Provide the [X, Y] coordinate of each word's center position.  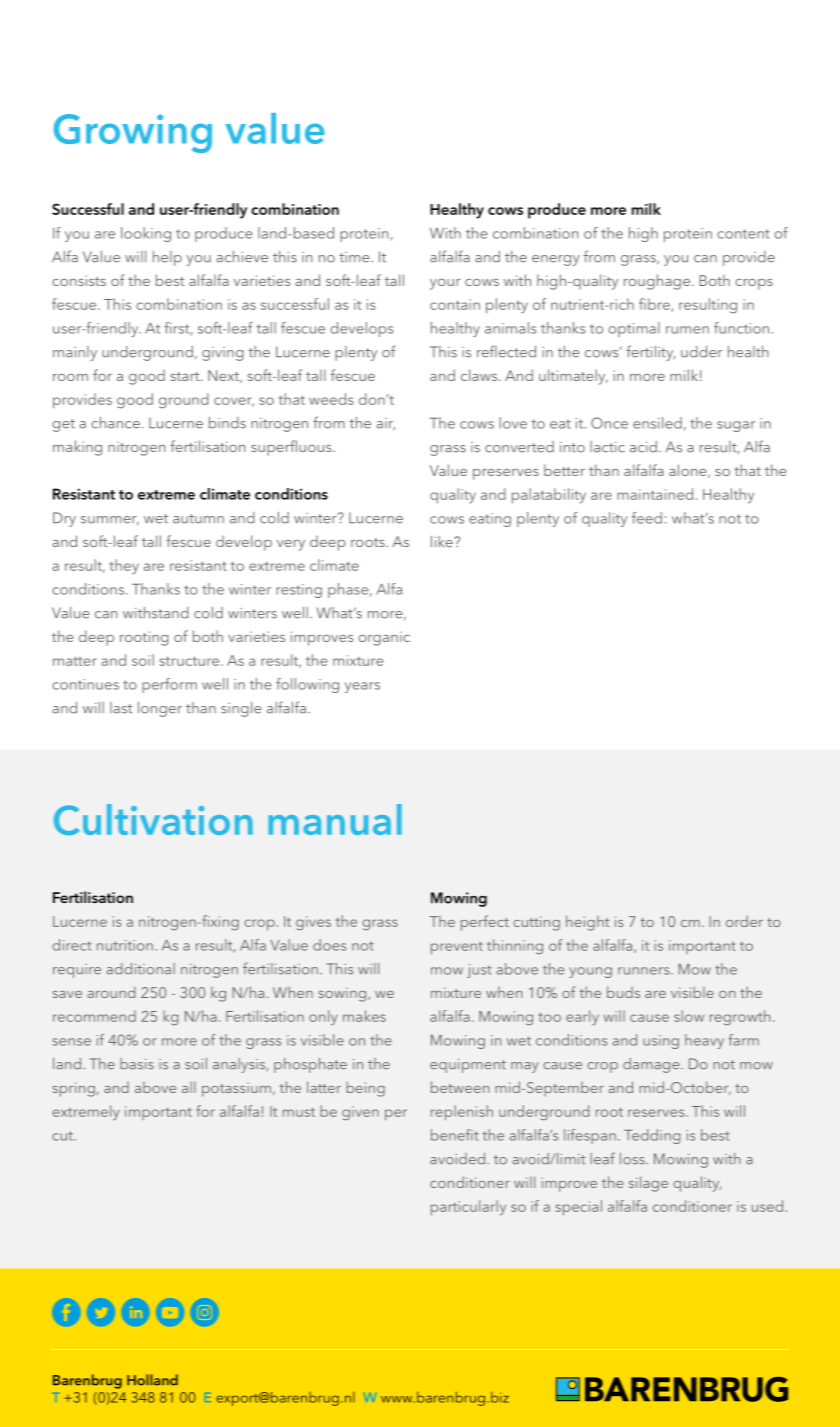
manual [335, 819]
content [743, 234]
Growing [133, 133]
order [744, 921]
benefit [455, 1135]
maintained [655, 494]
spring [74, 1089]
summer [110, 520]
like [443, 542]
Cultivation [153, 819]
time [355, 257]
